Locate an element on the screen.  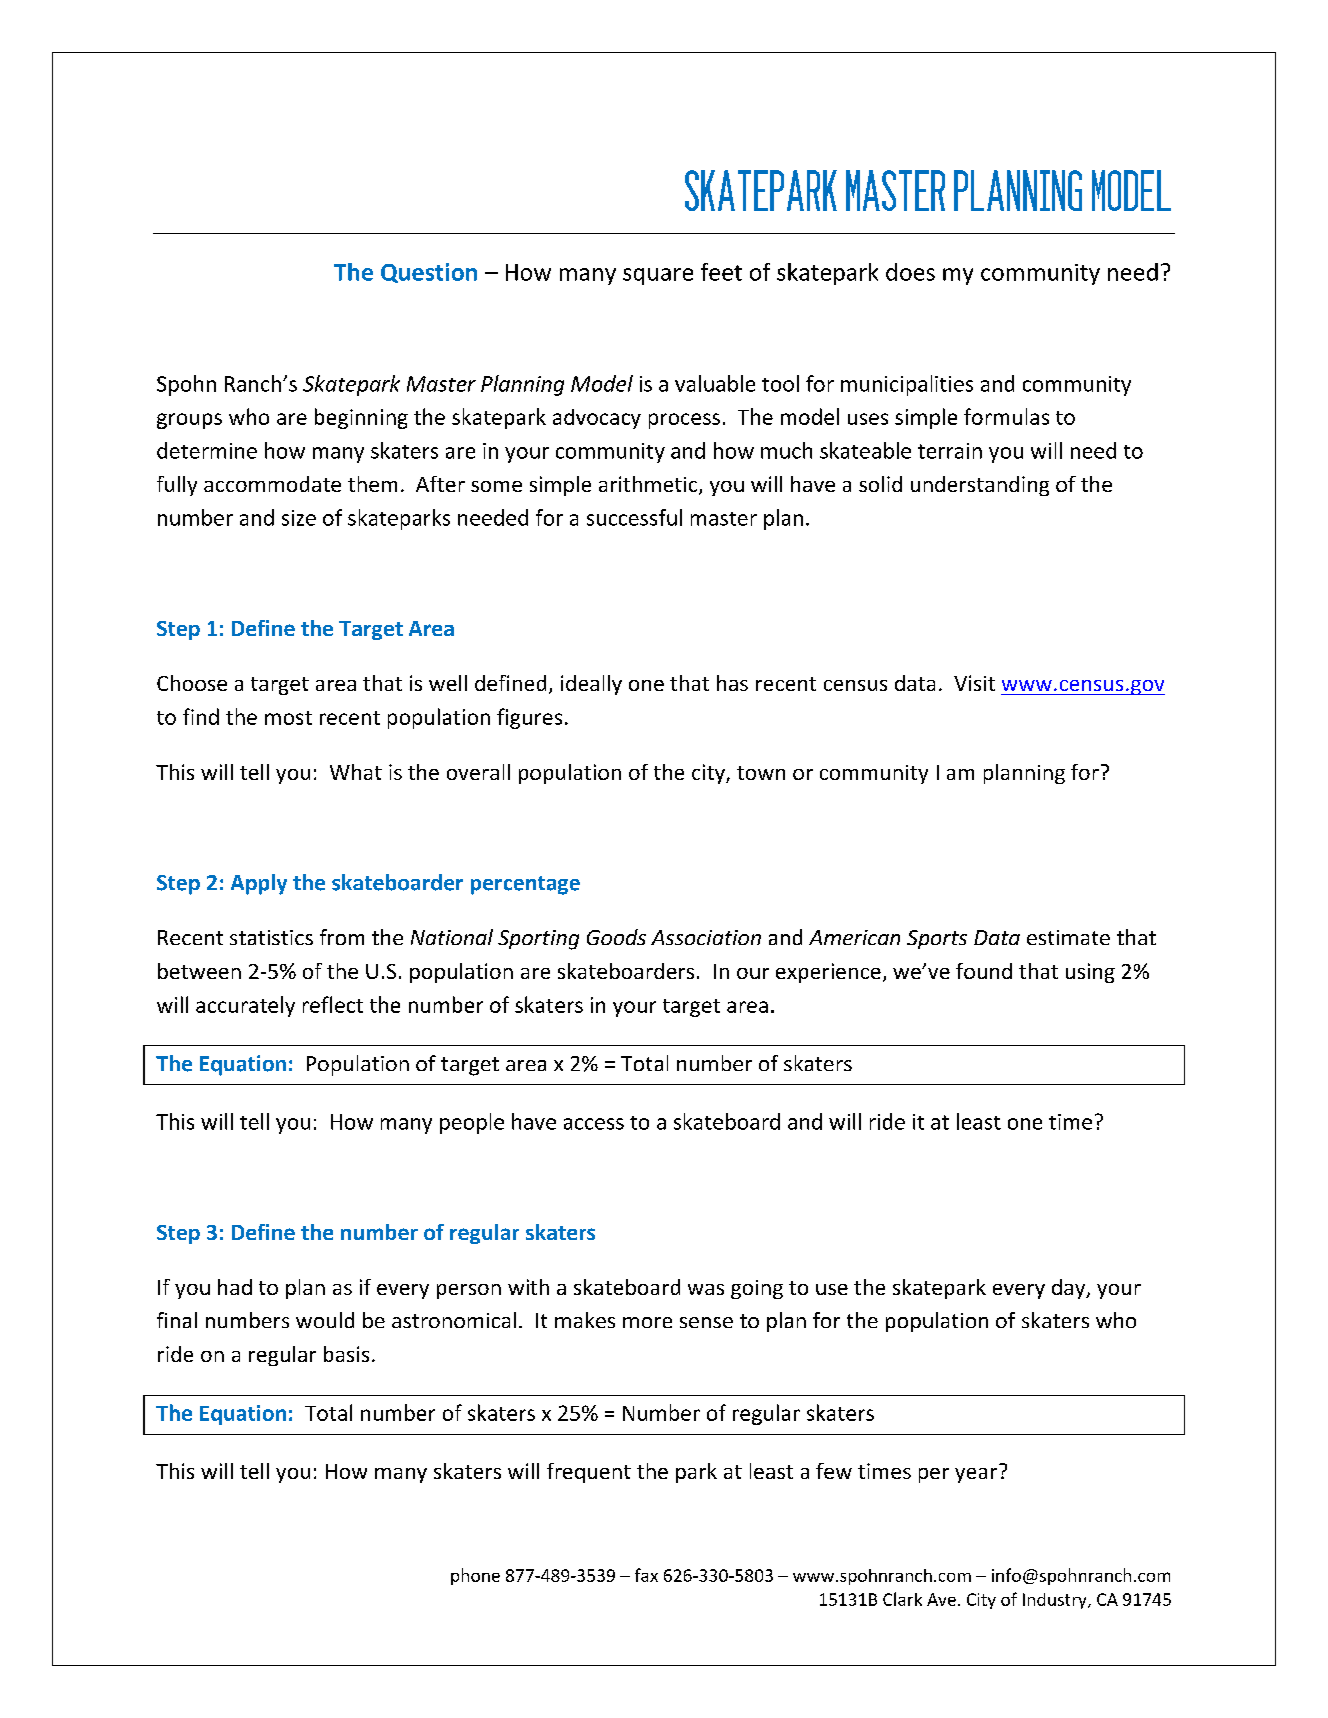
Question is located at coordinates (429, 273).
